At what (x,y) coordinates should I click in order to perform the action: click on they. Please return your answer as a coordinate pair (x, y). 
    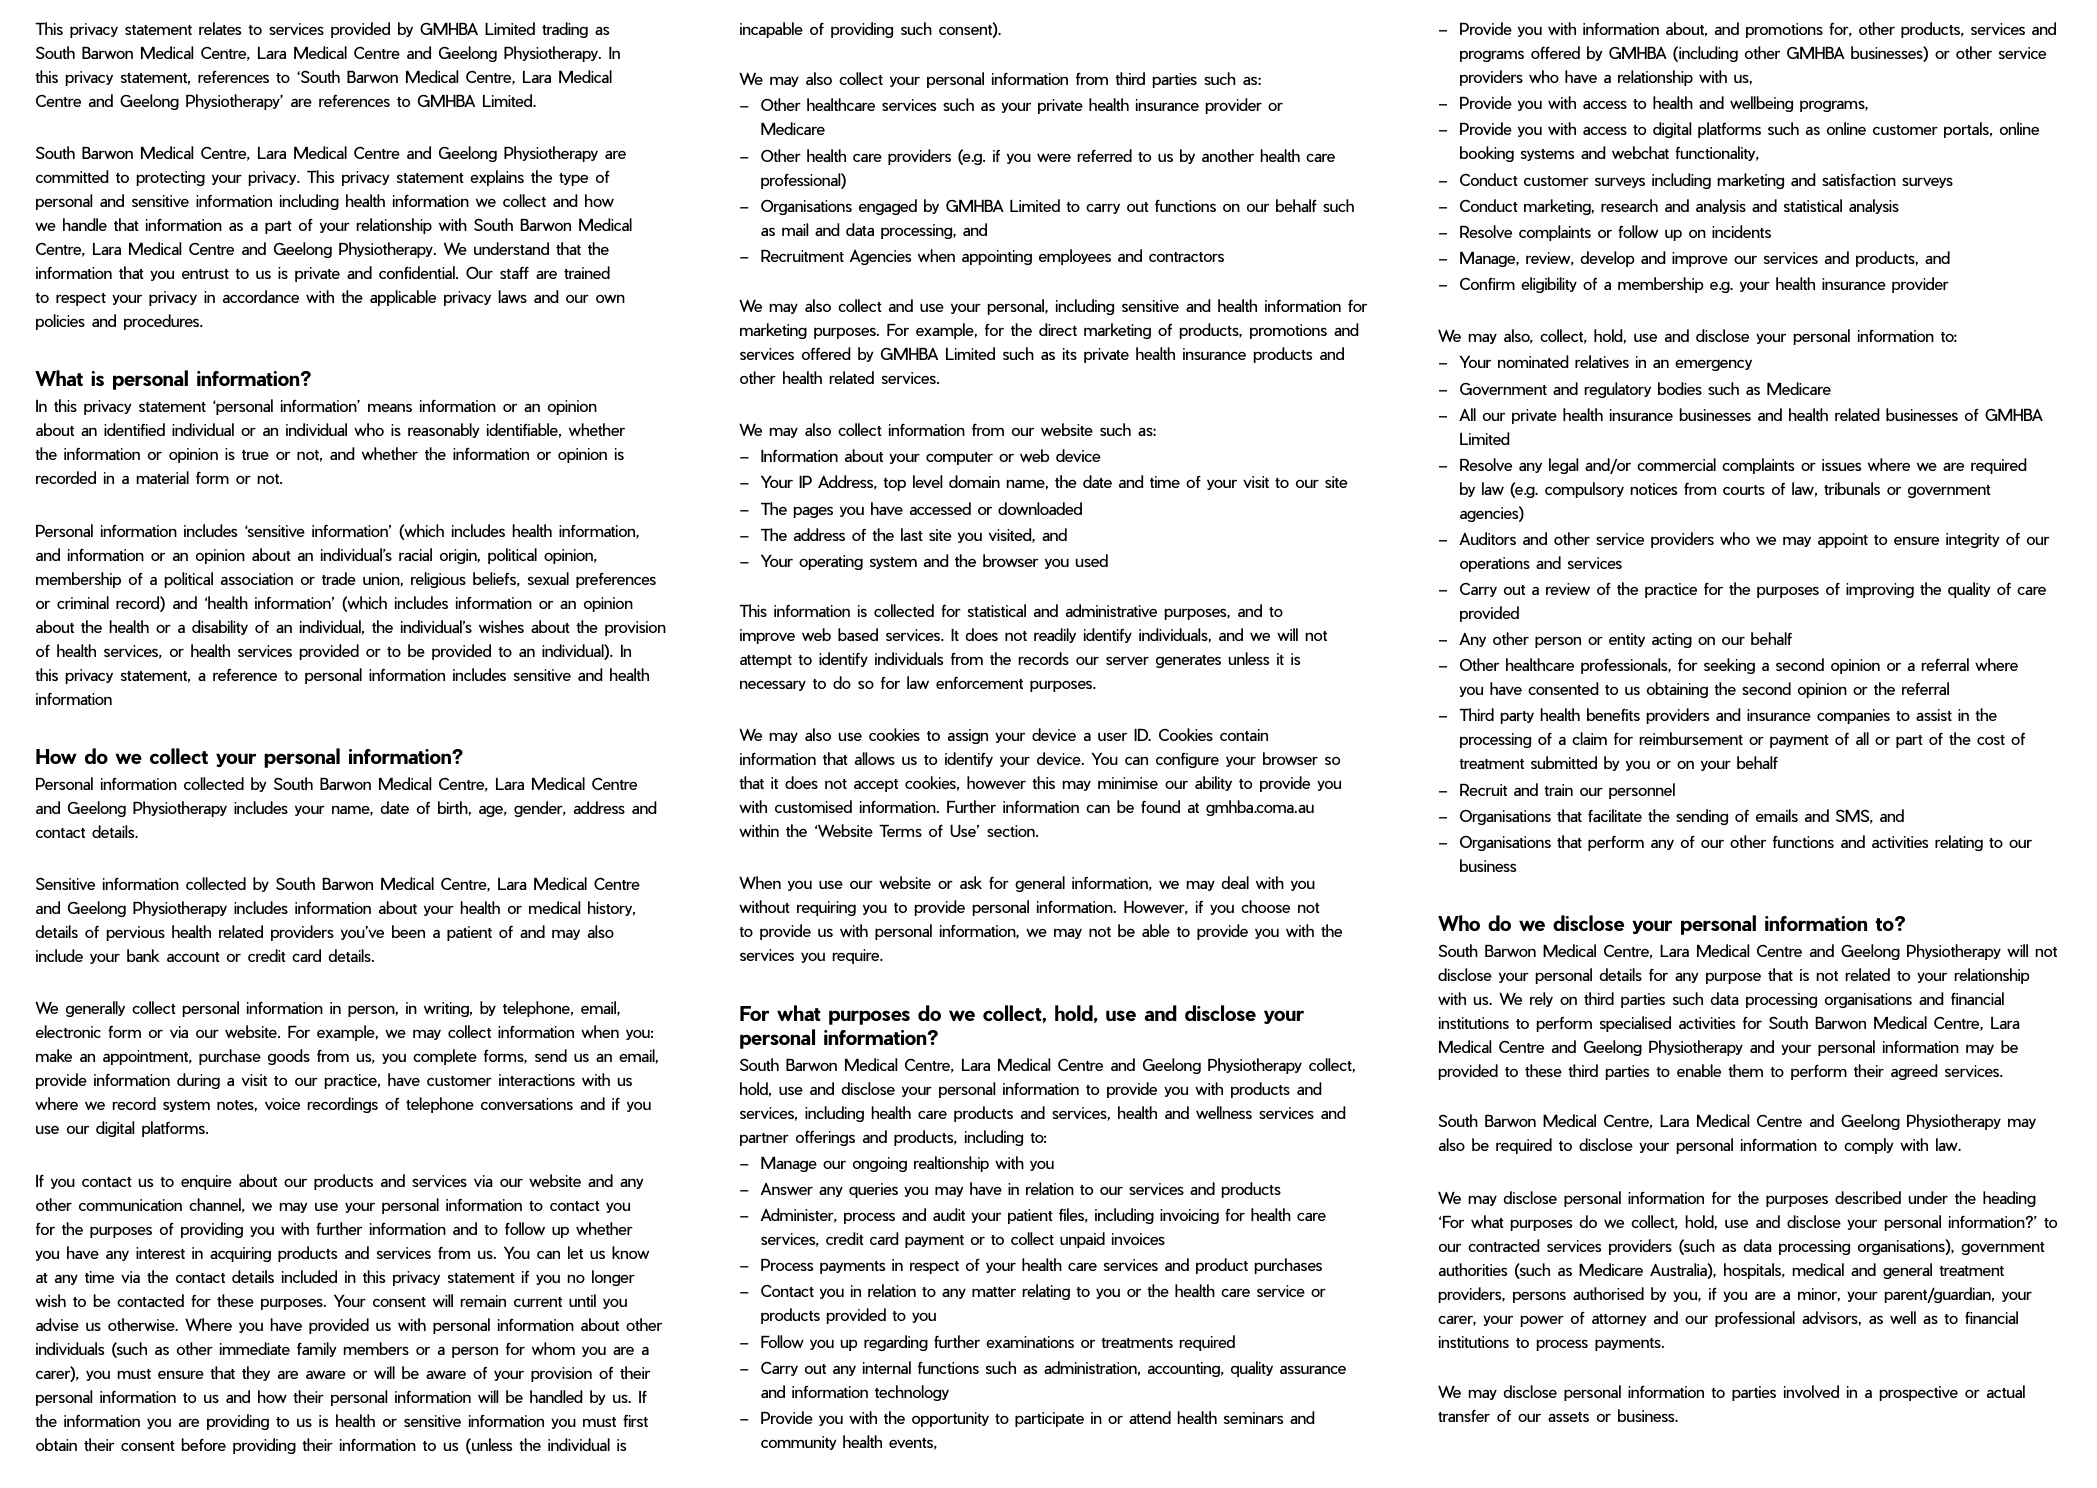
    Looking at the image, I should click on (256, 1373).
